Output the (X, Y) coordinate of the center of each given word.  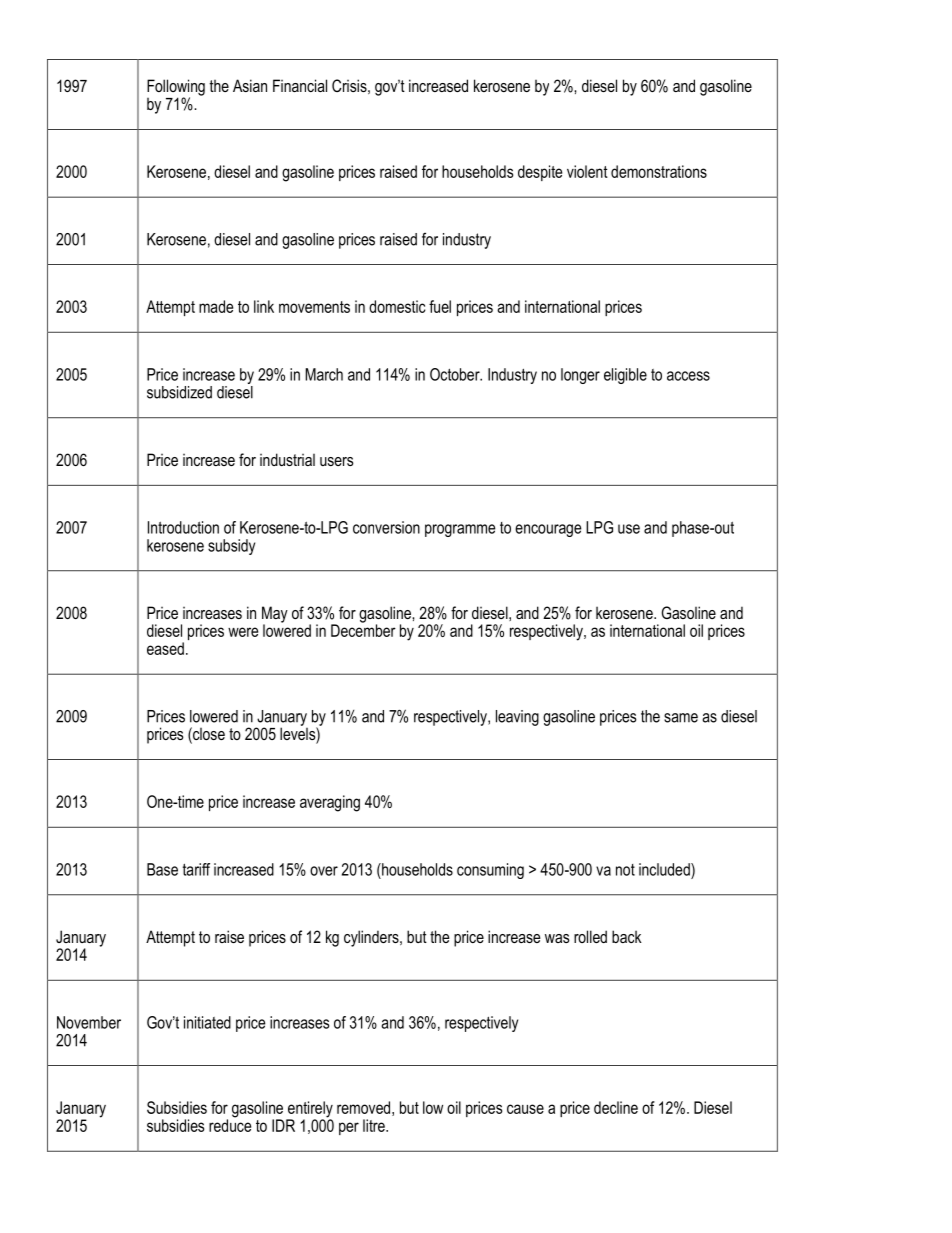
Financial (300, 85)
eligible (625, 376)
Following (176, 88)
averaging (330, 803)
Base (162, 869)
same (681, 718)
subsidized (179, 392)
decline (616, 1107)
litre (375, 1125)
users (337, 461)
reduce (230, 1124)
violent (587, 171)
